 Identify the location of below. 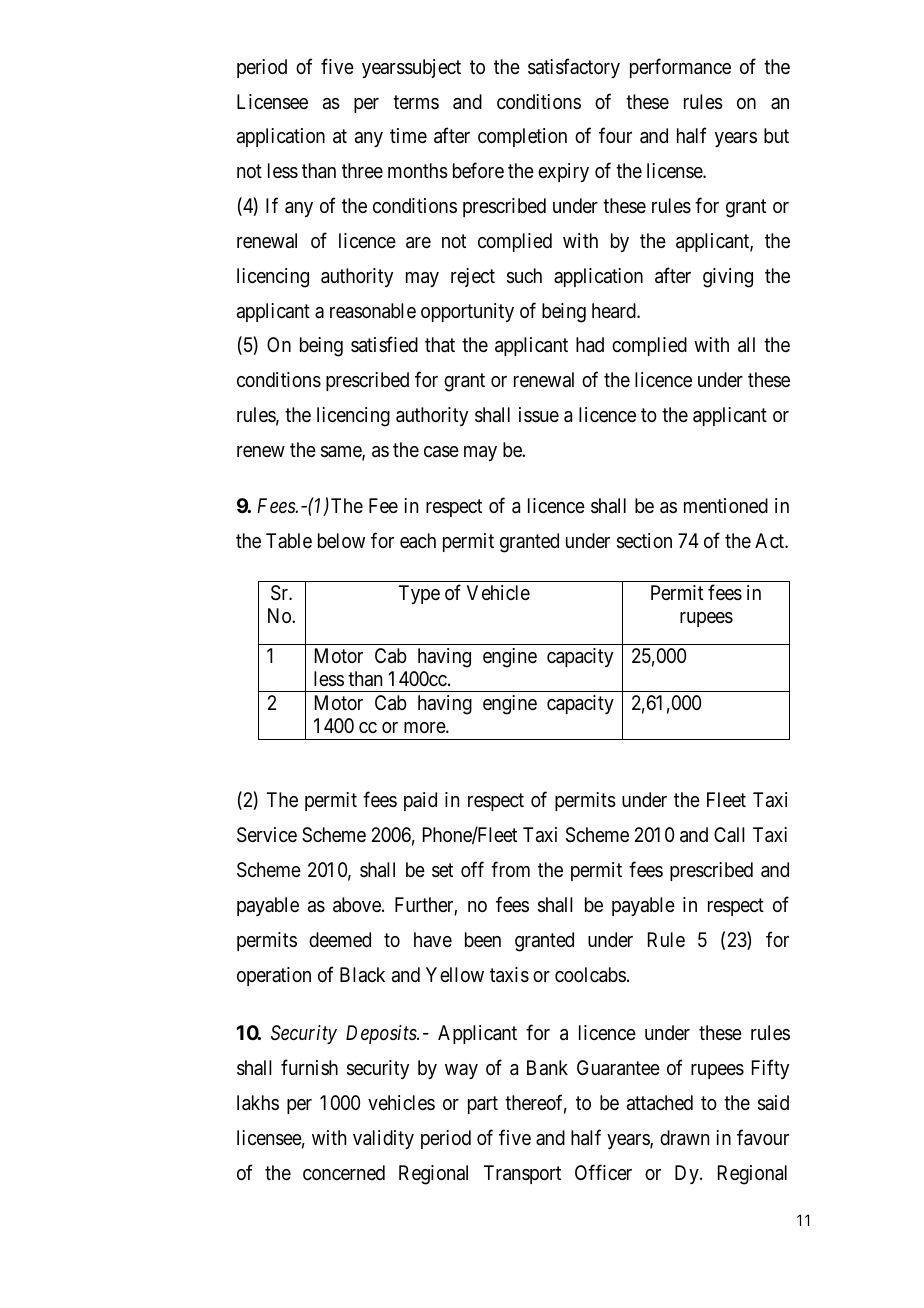
(341, 540).
